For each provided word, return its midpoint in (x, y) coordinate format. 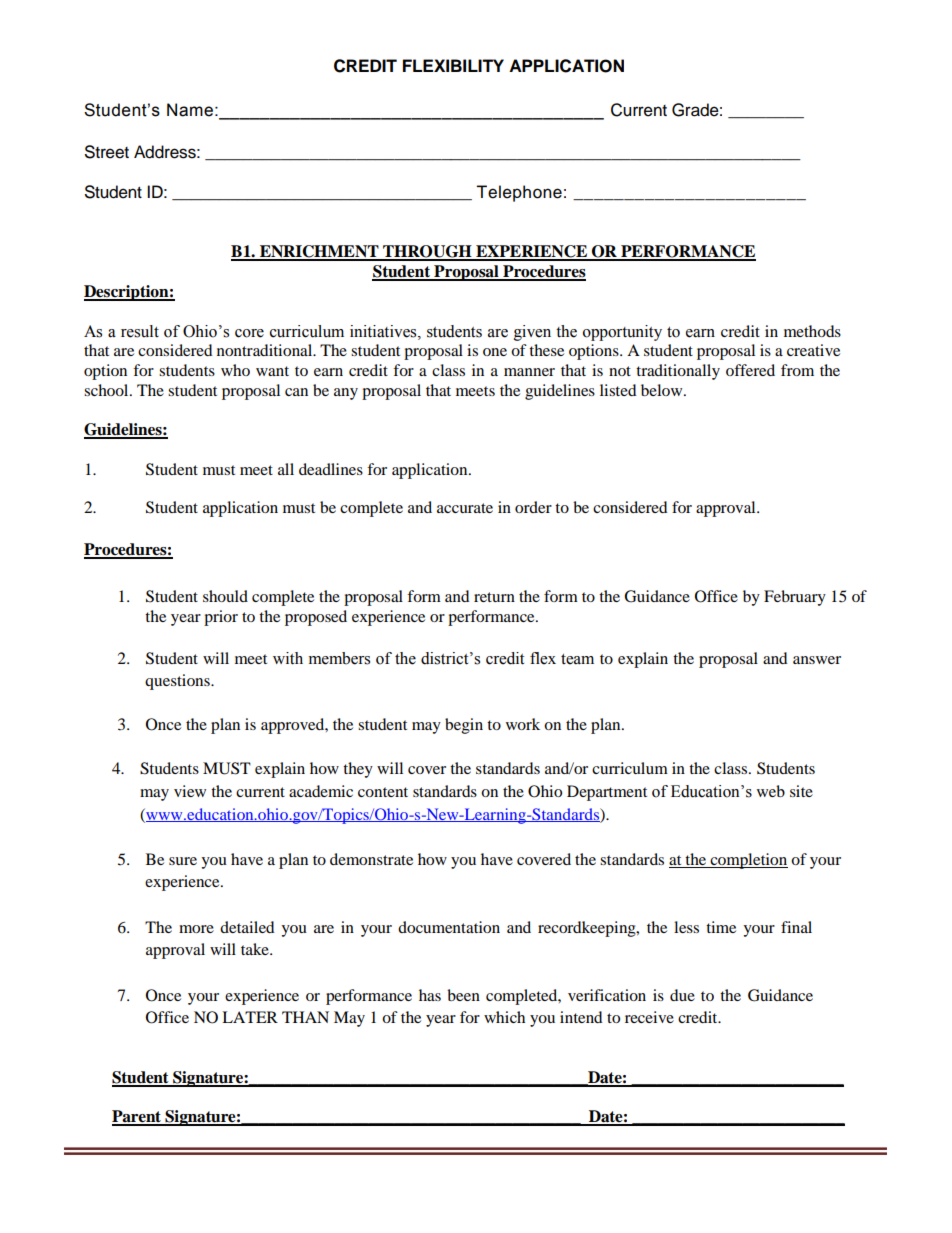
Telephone (519, 193)
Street (107, 152)
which (504, 1017)
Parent (138, 1117)
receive (649, 1017)
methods (812, 331)
